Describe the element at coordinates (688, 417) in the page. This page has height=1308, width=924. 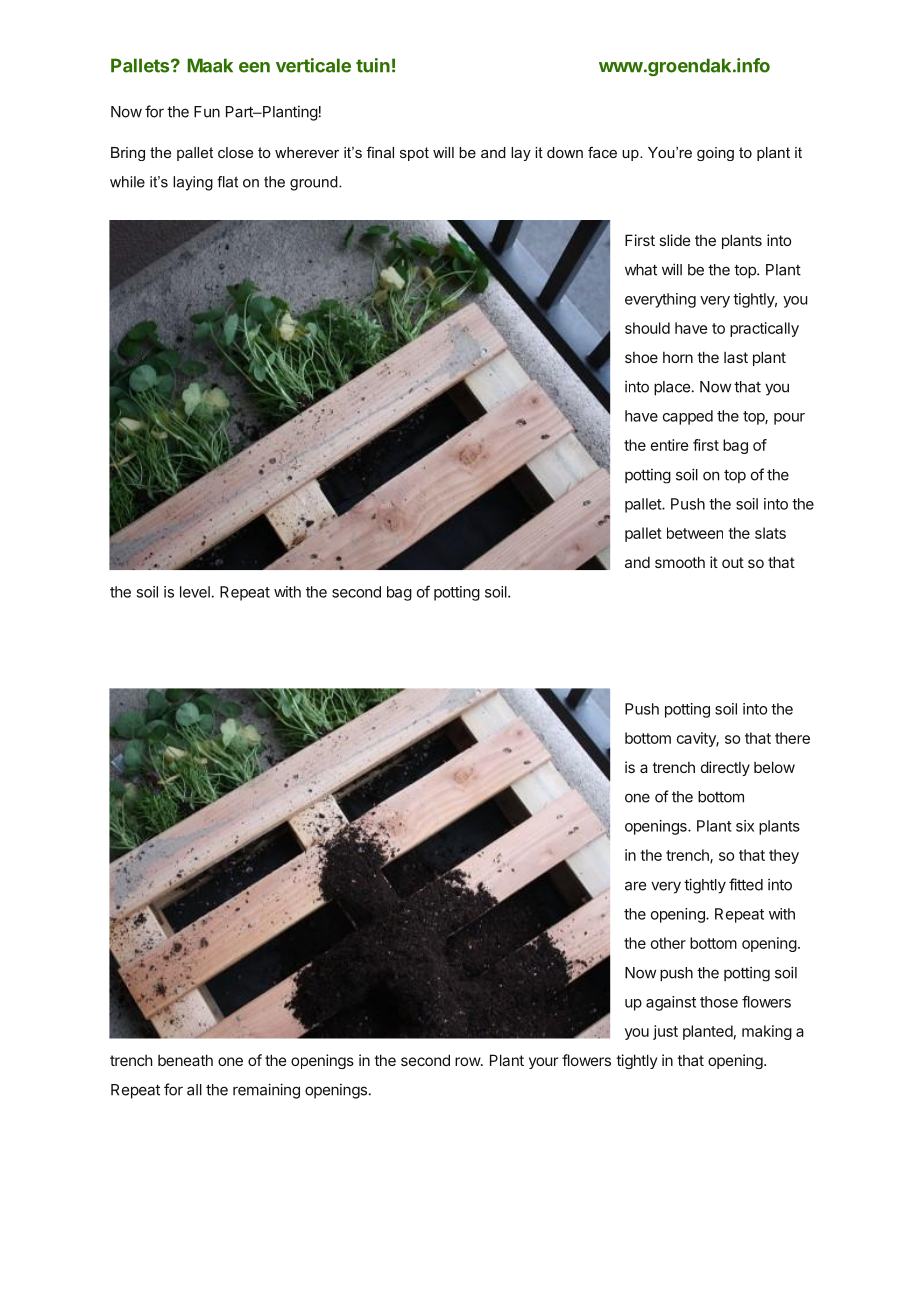
I see `capped` at that location.
